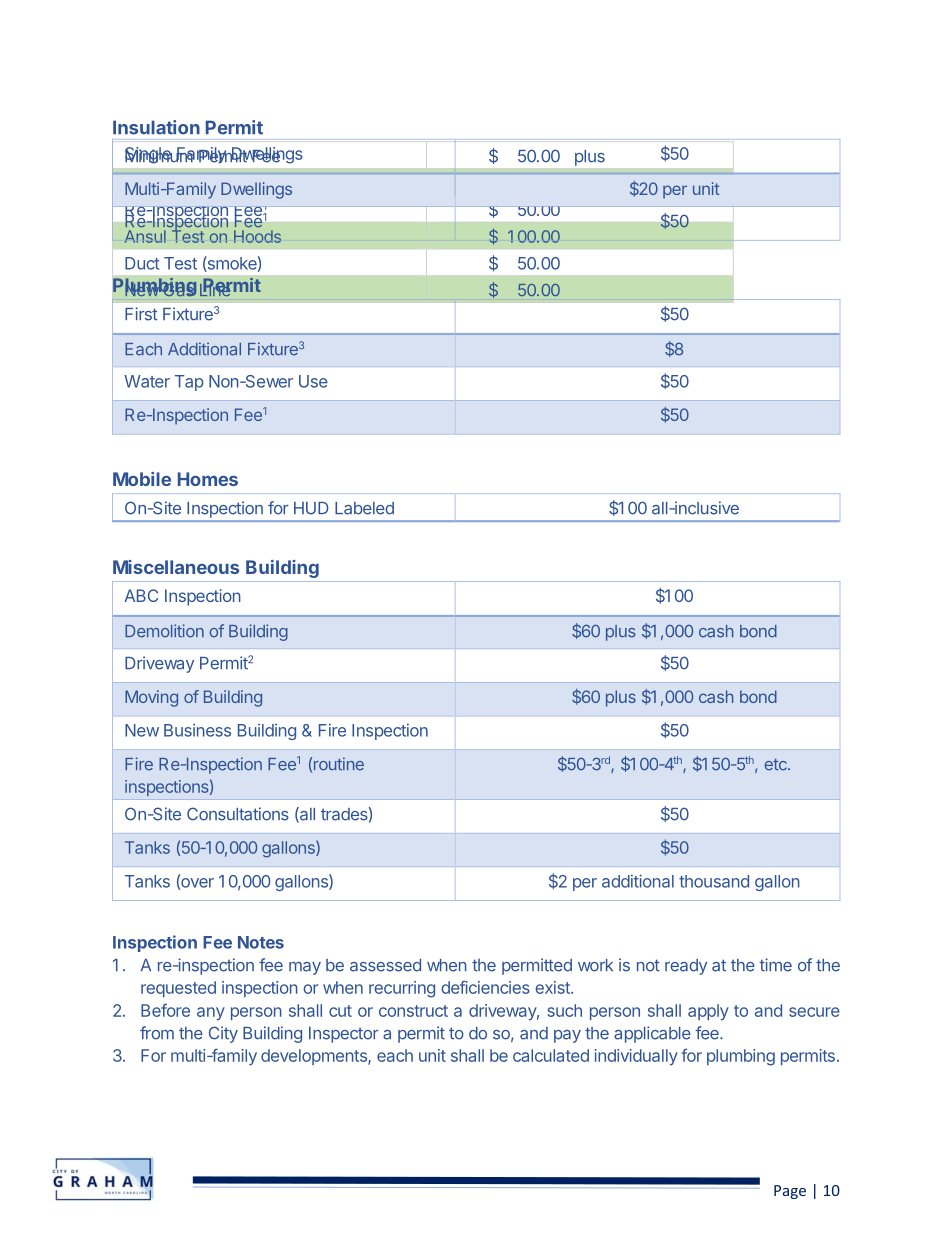 Image resolution: width=952 pixels, height=1233 pixels. Describe the element at coordinates (164, 631) in the document. I see `Demolition` at that location.
